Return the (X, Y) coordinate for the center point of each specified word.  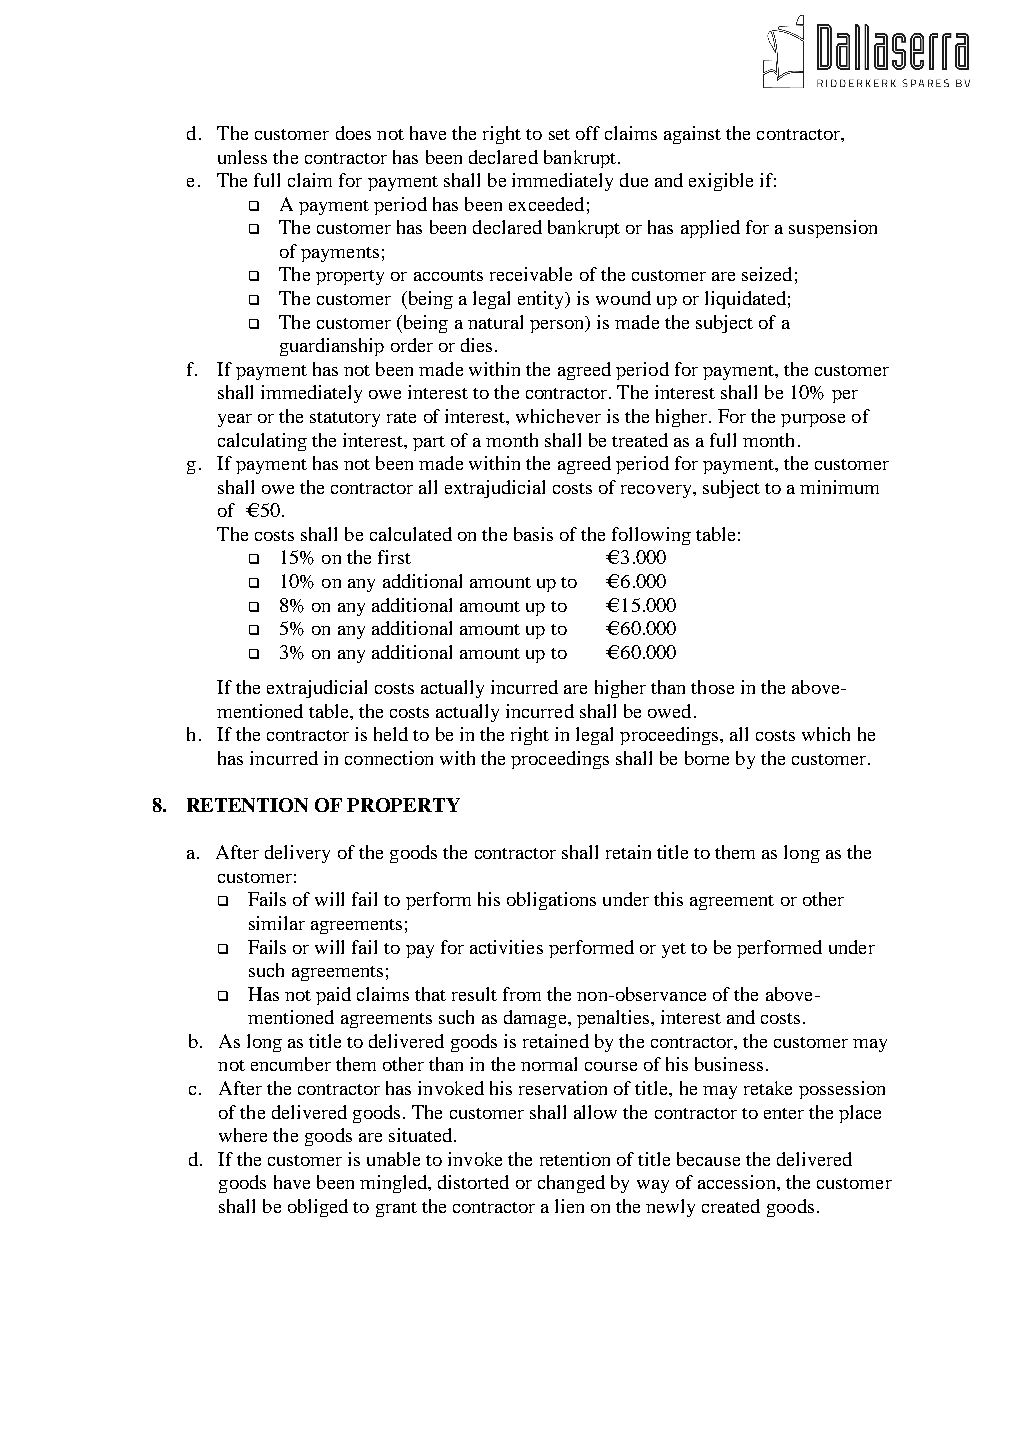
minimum (839, 487)
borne (707, 758)
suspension (833, 229)
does (353, 133)
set (559, 134)
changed (571, 1184)
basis (533, 534)
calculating (262, 442)
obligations (551, 901)
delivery (297, 854)
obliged (318, 1208)
